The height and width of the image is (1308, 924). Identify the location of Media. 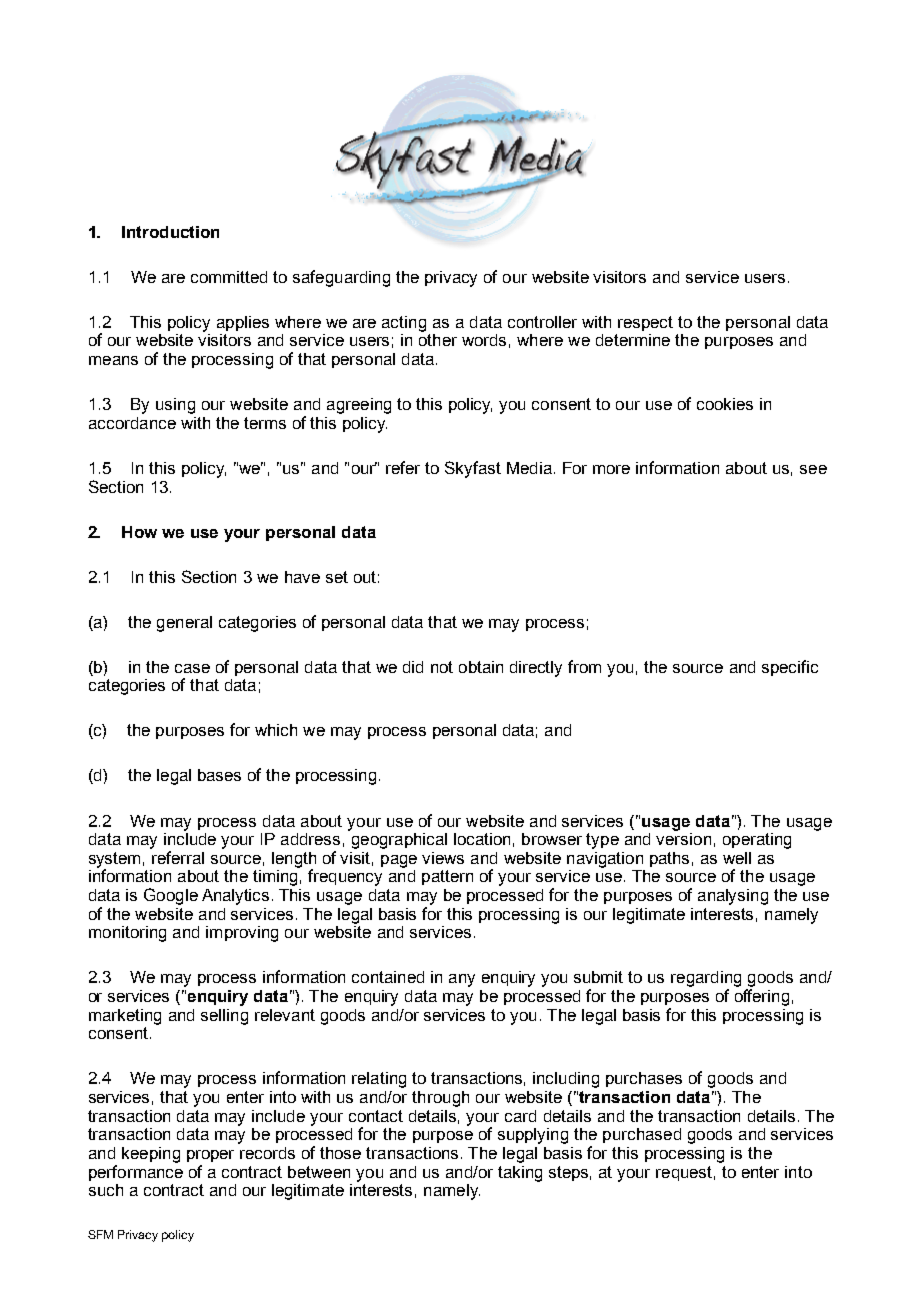
(529, 468).
